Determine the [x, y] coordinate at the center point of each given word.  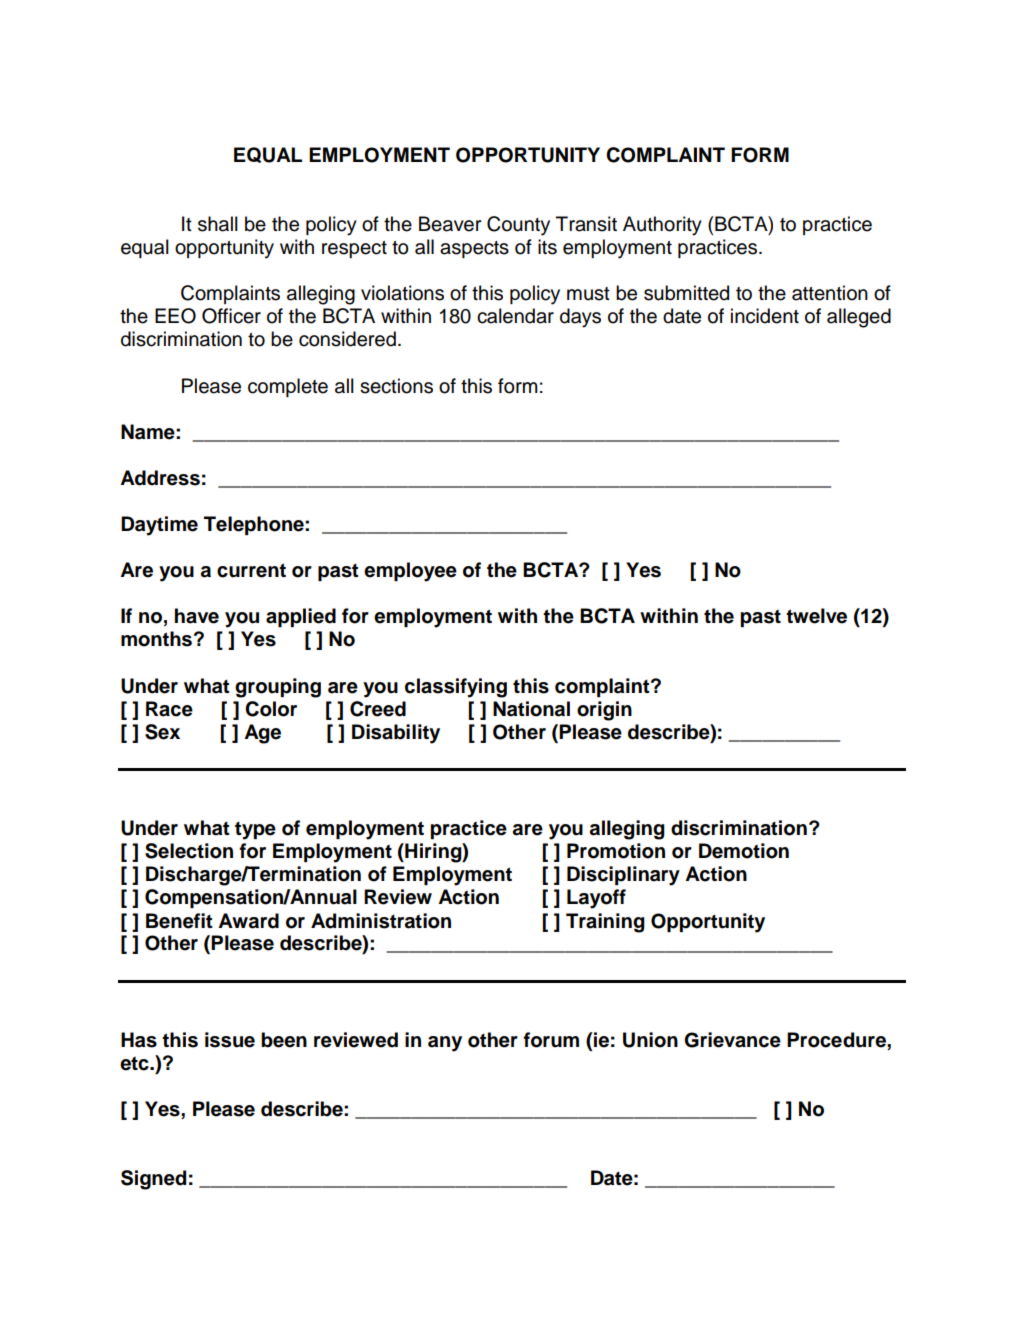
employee [410, 572]
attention [830, 293]
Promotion [616, 851]
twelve [816, 616]
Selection [189, 851]
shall [218, 224]
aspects [474, 249]
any [445, 1044]
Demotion [744, 851]
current [251, 570]
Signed [153, 1180]
